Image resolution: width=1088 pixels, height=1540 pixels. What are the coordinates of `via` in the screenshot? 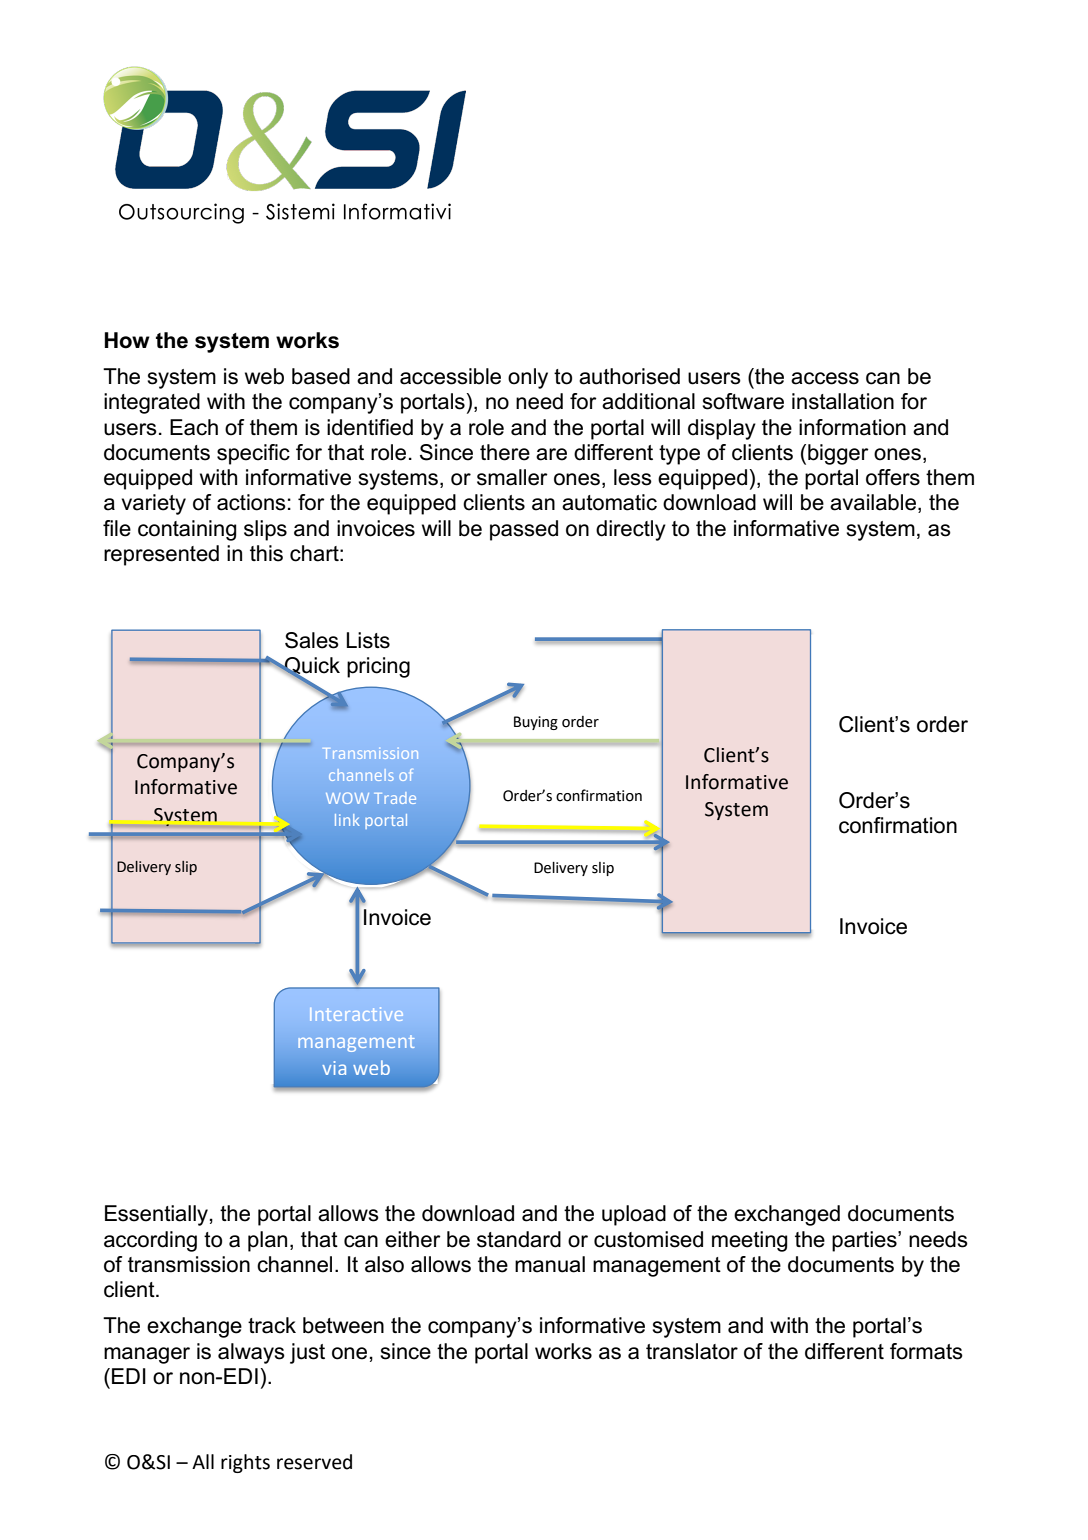 It's located at (334, 1068).
